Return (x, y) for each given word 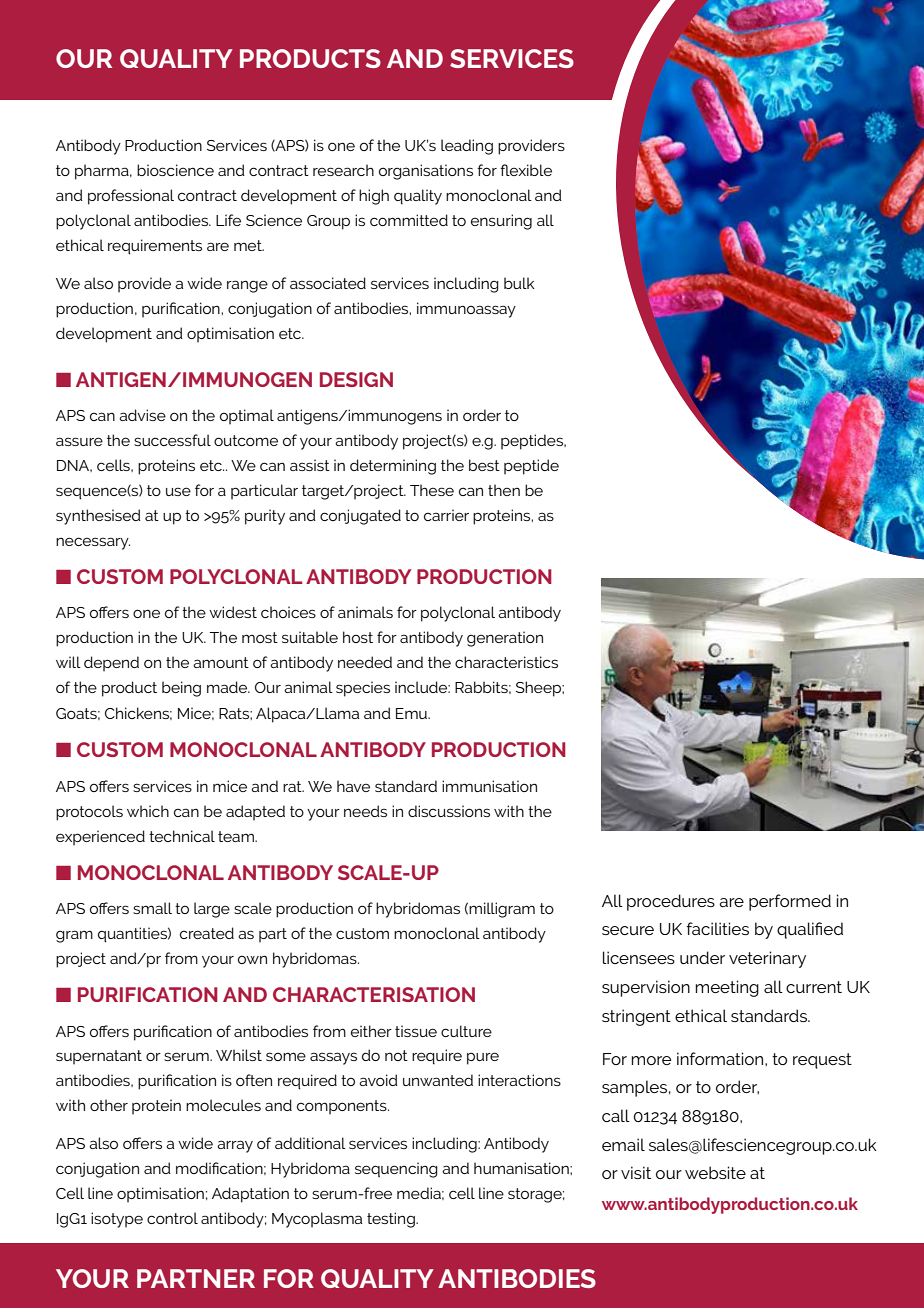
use (178, 491)
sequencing (396, 1170)
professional (131, 197)
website (715, 1172)
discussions (449, 811)
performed (790, 902)
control (172, 1218)
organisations (426, 172)
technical (182, 836)
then (504, 490)
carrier (446, 515)
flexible (526, 170)
